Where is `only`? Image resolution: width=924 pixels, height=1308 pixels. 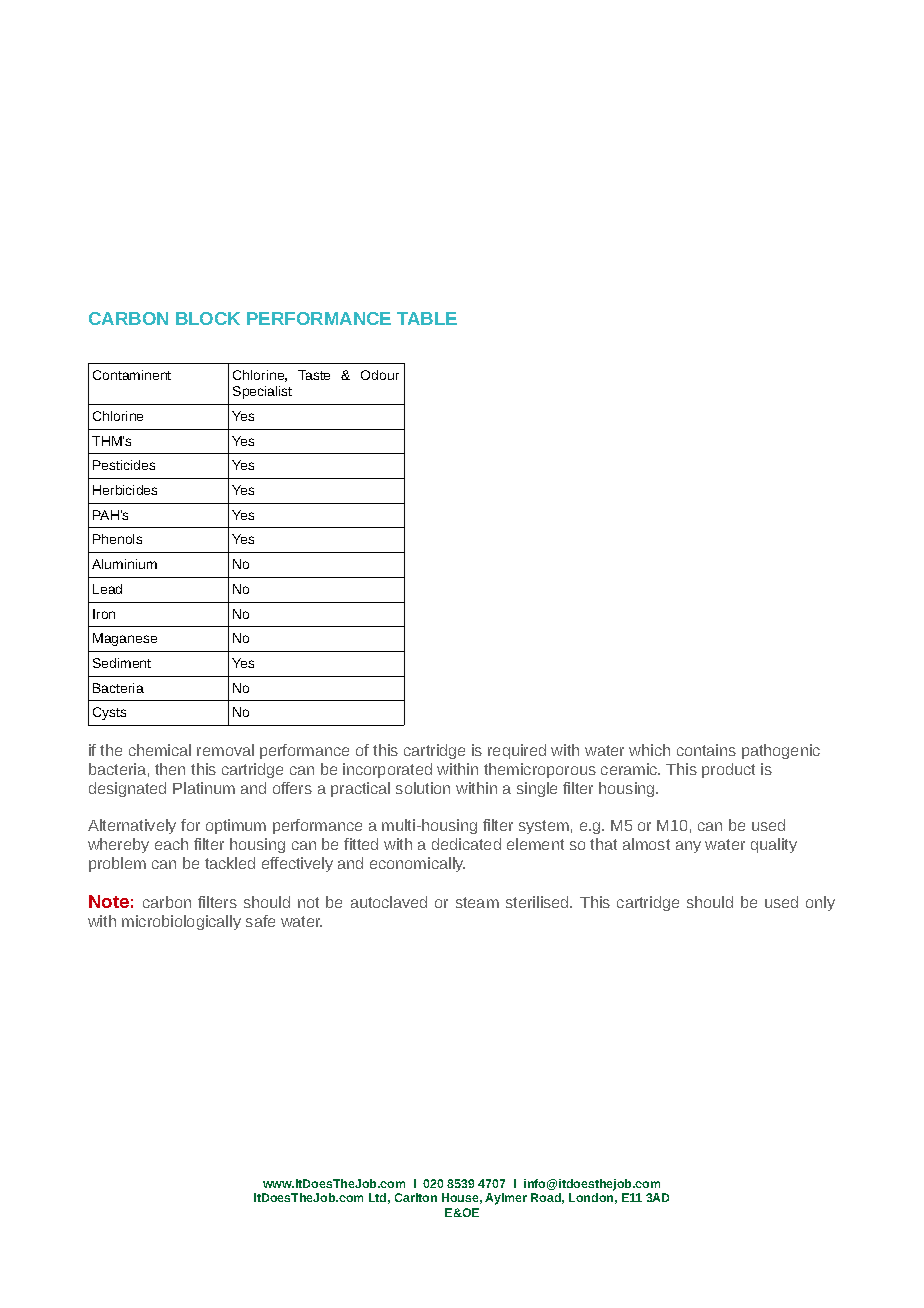
only is located at coordinates (820, 903).
